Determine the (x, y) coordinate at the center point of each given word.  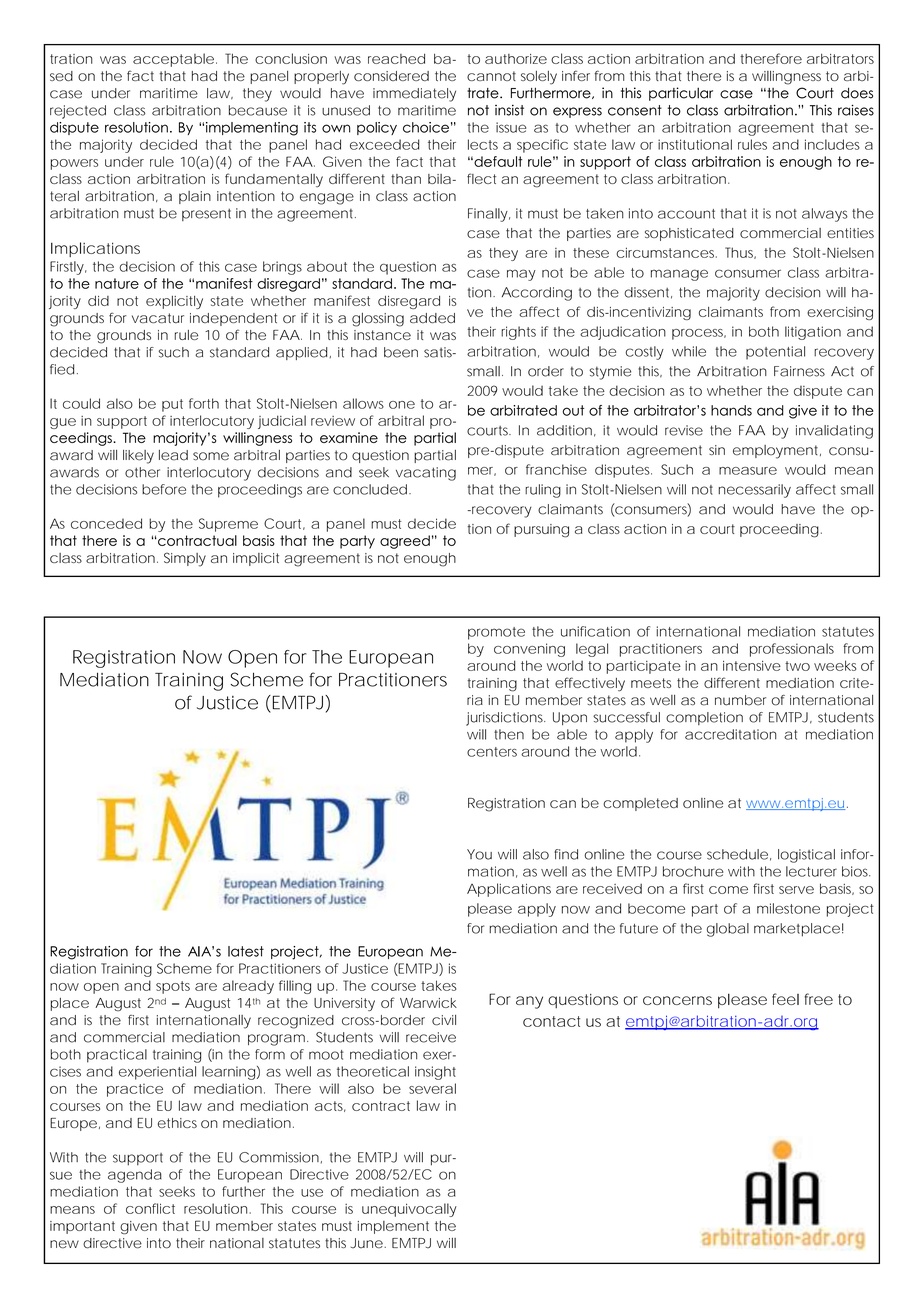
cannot (491, 76)
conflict (150, 1208)
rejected (78, 112)
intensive (752, 666)
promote (496, 633)
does (857, 93)
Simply (185, 559)
